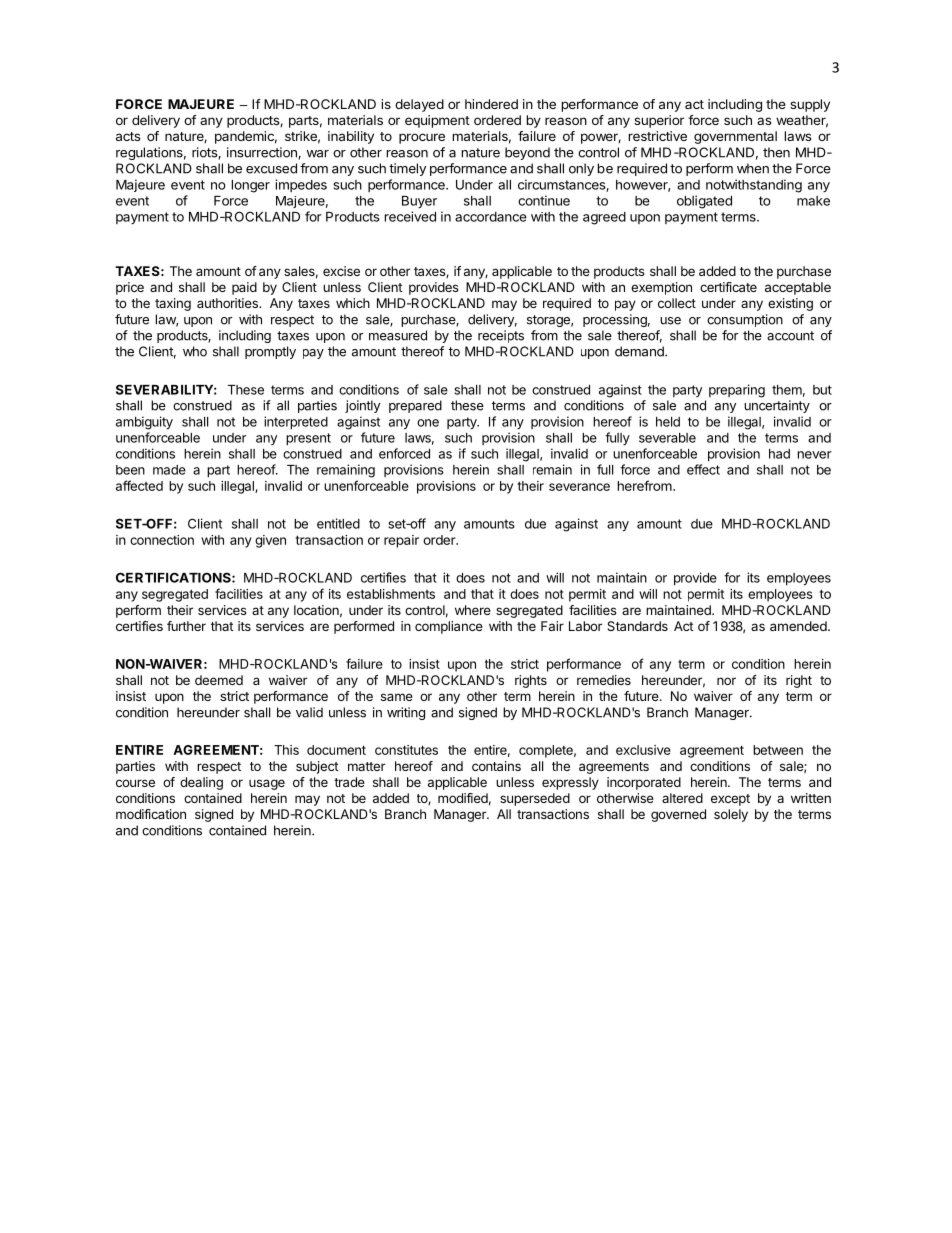 Image resolution: width=952 pixels, height=1233 pixels. Describe the element at coordinates (228, 303) in the screenshot. I see `authorities` at that location.
